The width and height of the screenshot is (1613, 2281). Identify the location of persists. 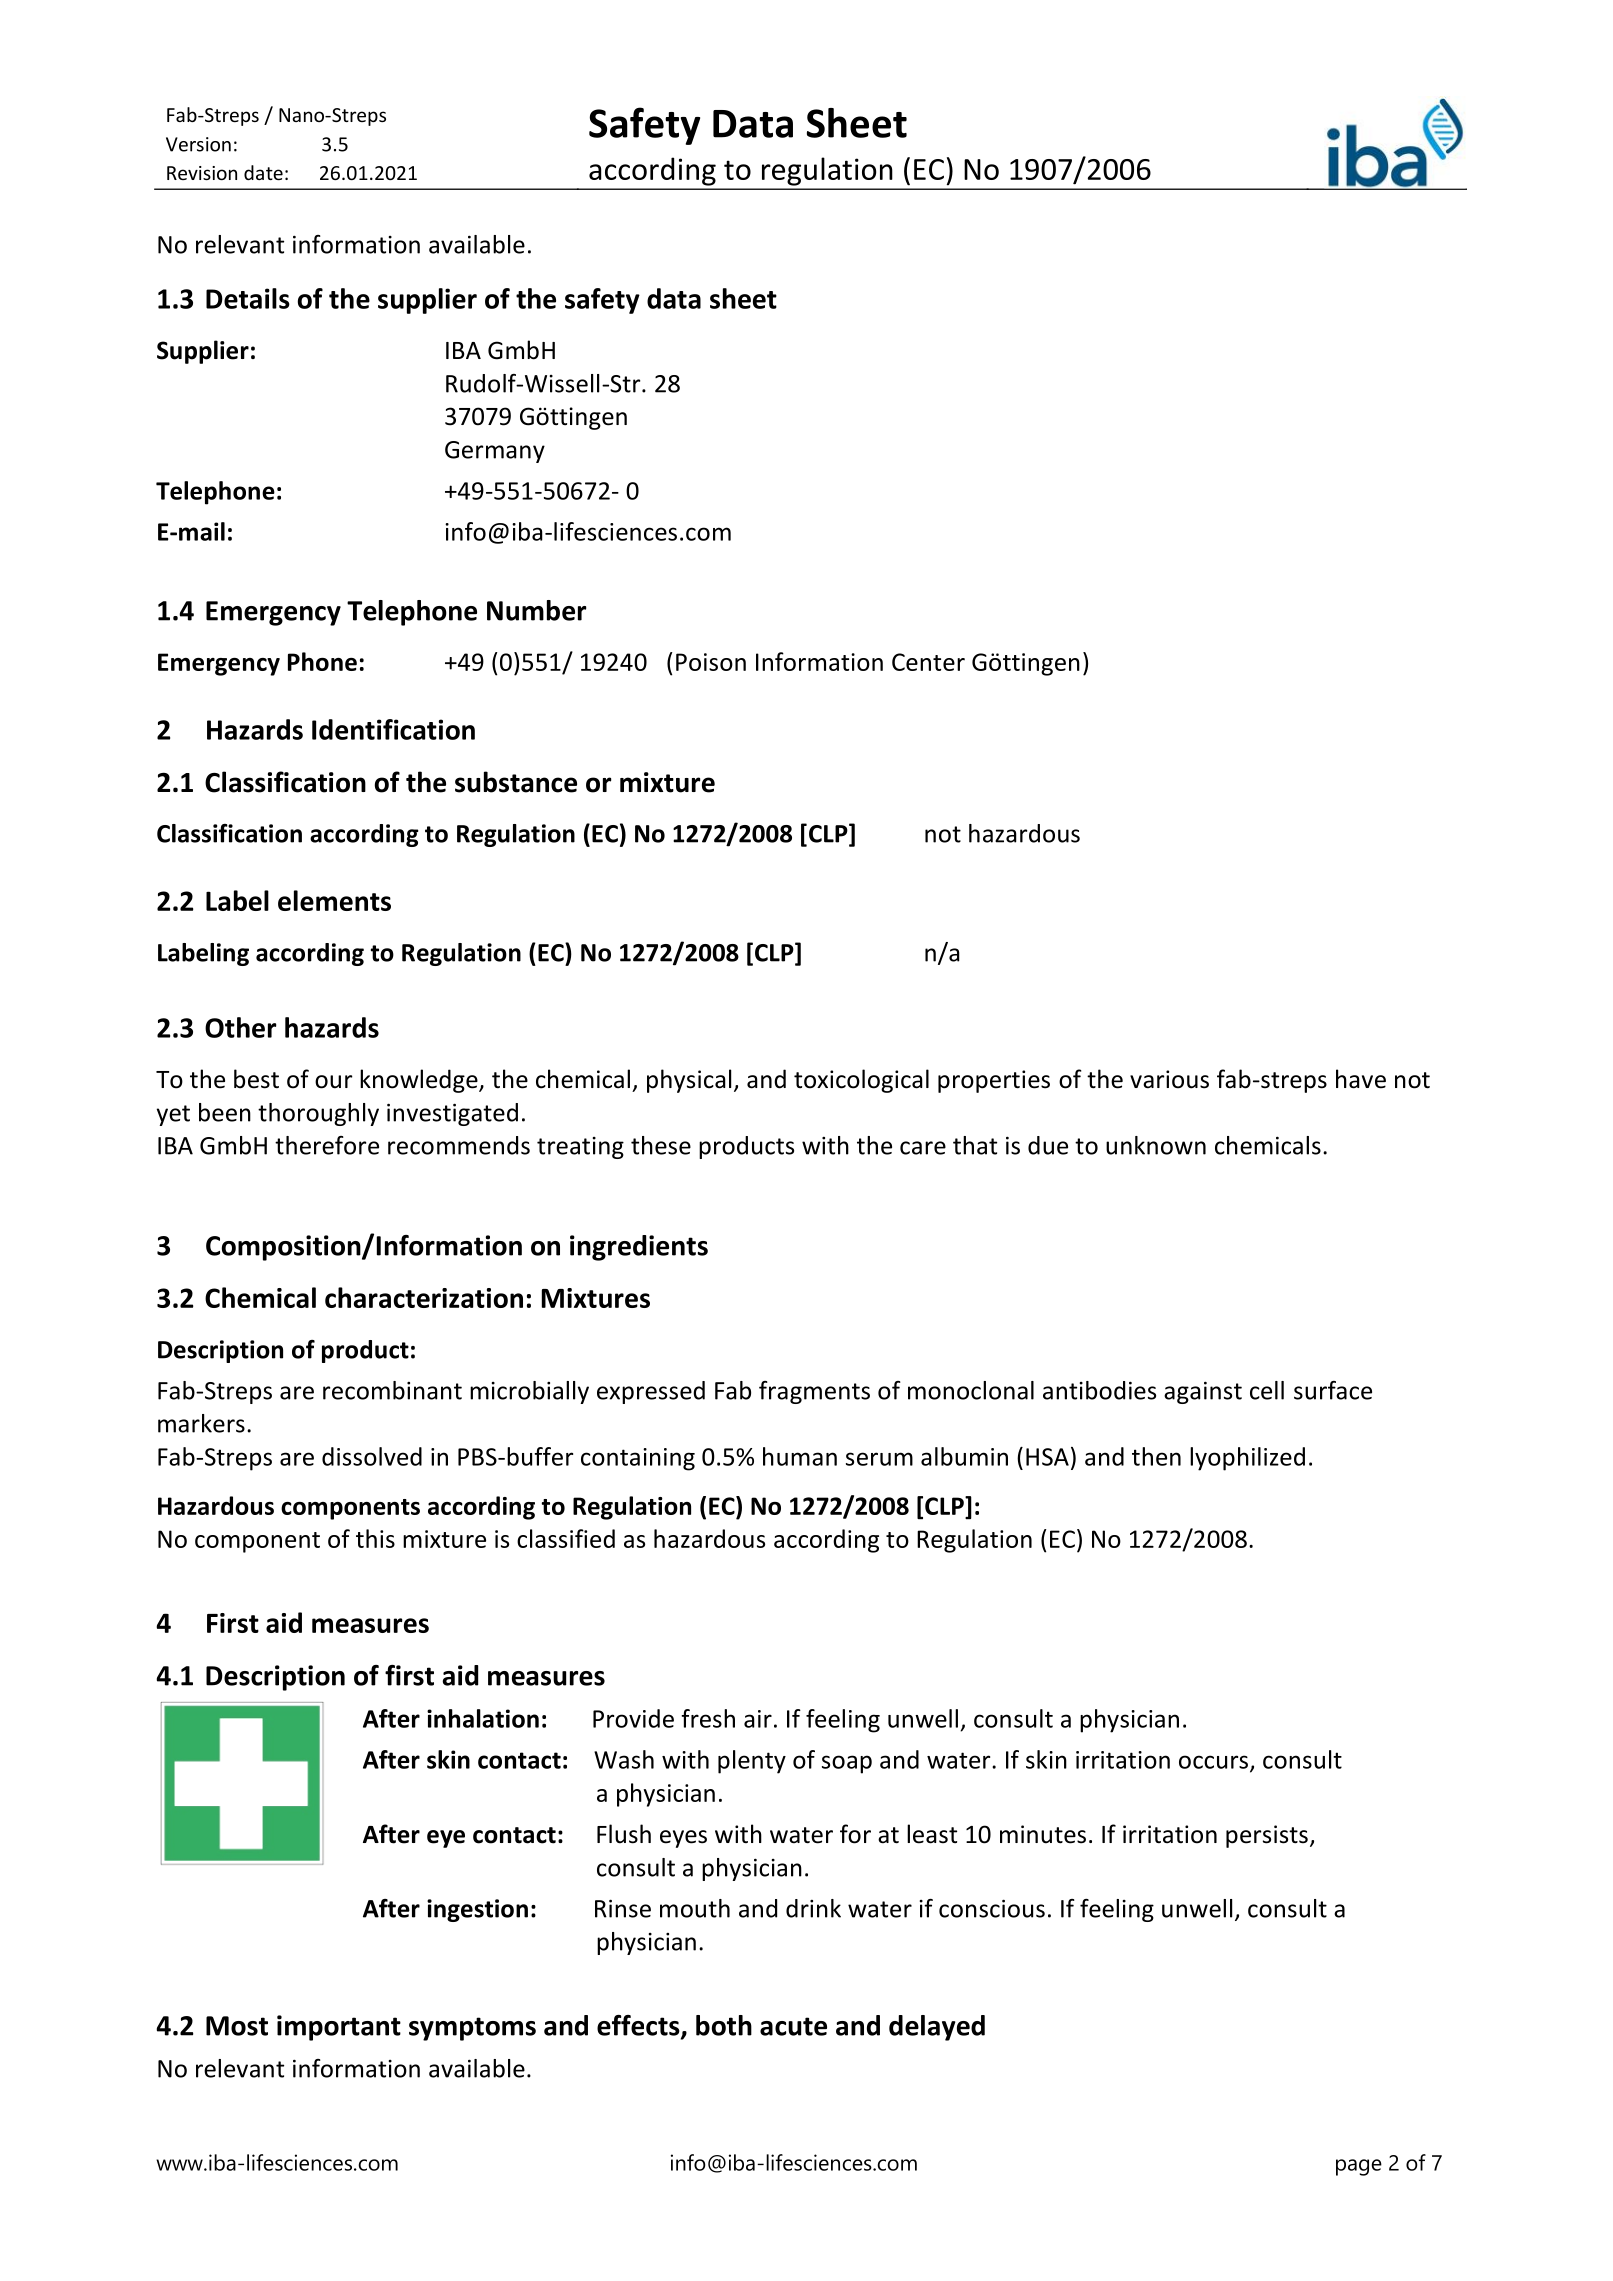
(1267, 1836).
